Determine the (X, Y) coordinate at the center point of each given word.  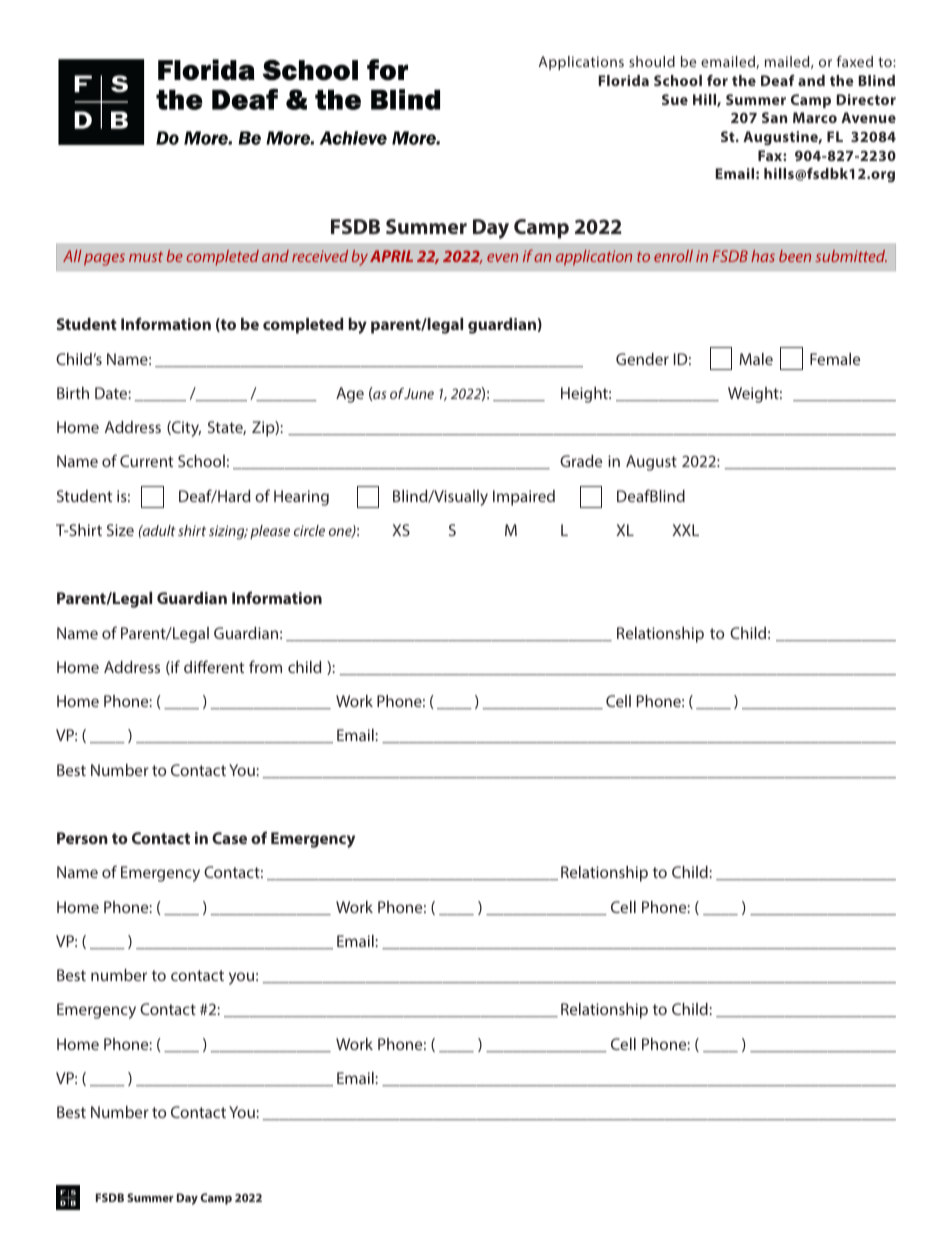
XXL (685, 530)
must (146, 257)
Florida (624, 80)
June (419, 393)
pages (104, 259)
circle (309, 530)
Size (120, 530)
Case (229, 838)
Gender (642, 359)
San (774, 117)
